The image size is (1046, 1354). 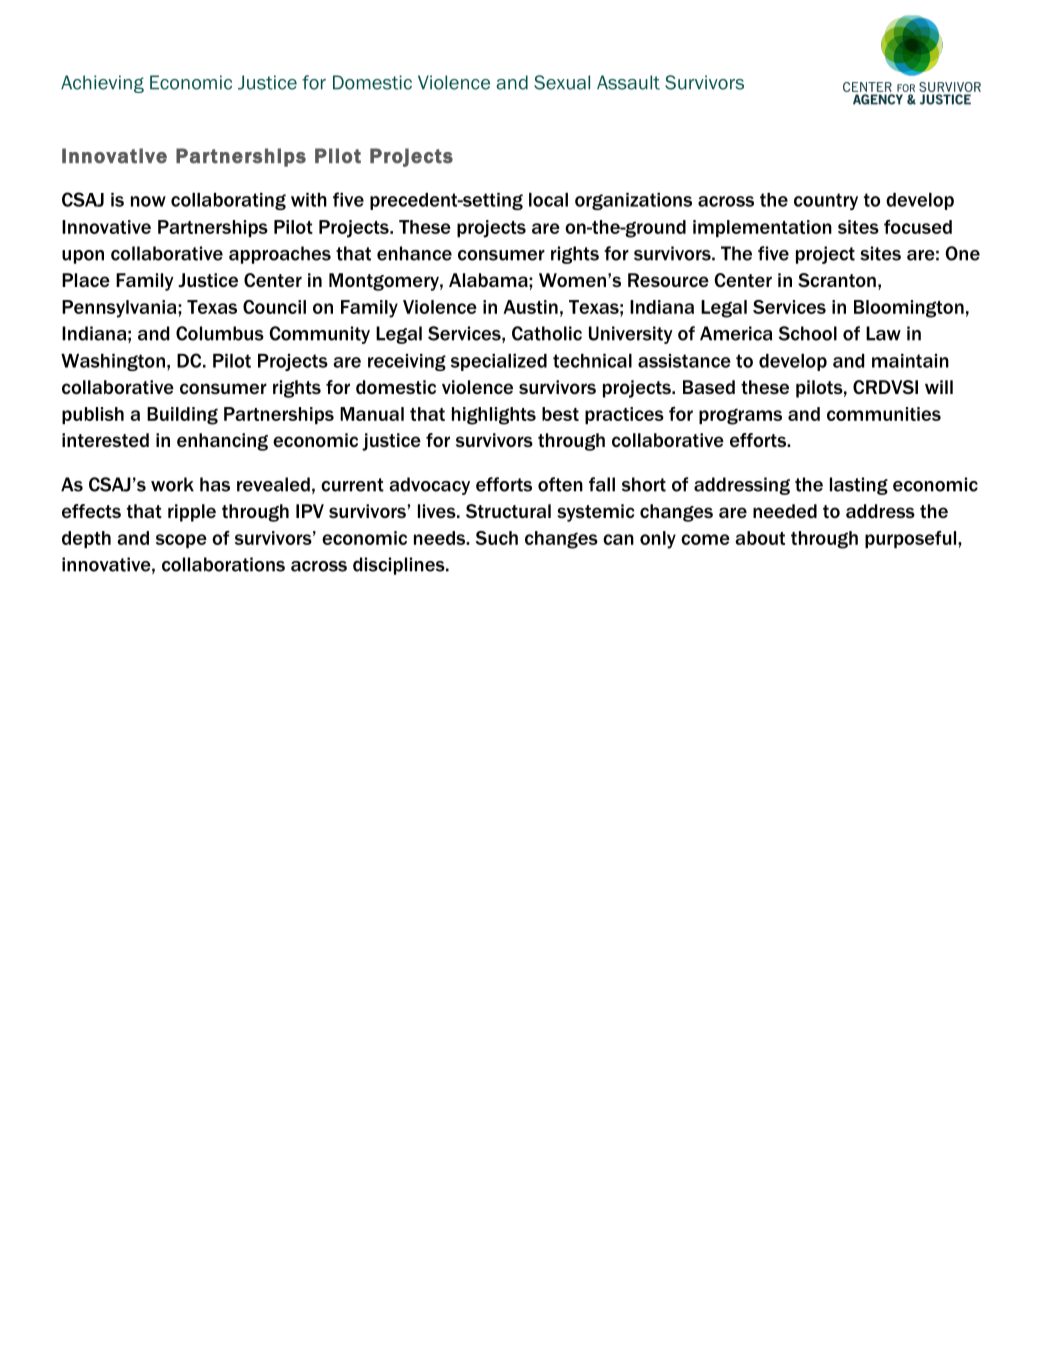 I want to click on scope, so click(x=181, y=541).
